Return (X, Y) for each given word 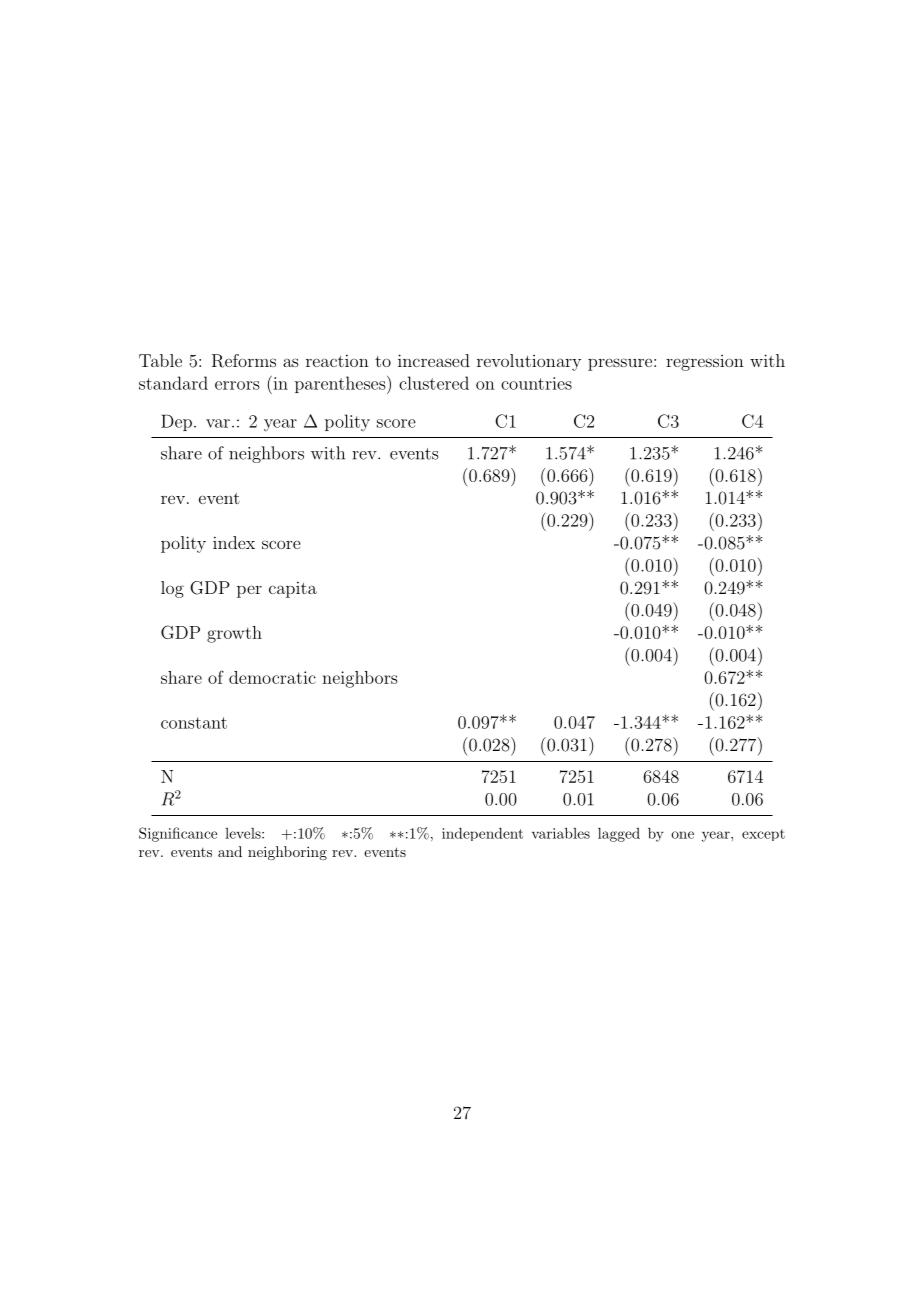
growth (234, 634)
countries (536, 383)
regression (705, 363)
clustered (434, 383)
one (682, 835)
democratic (272, 677)
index (234, 542)
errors (237, 385)
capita (293, 589)
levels (244, 833)
